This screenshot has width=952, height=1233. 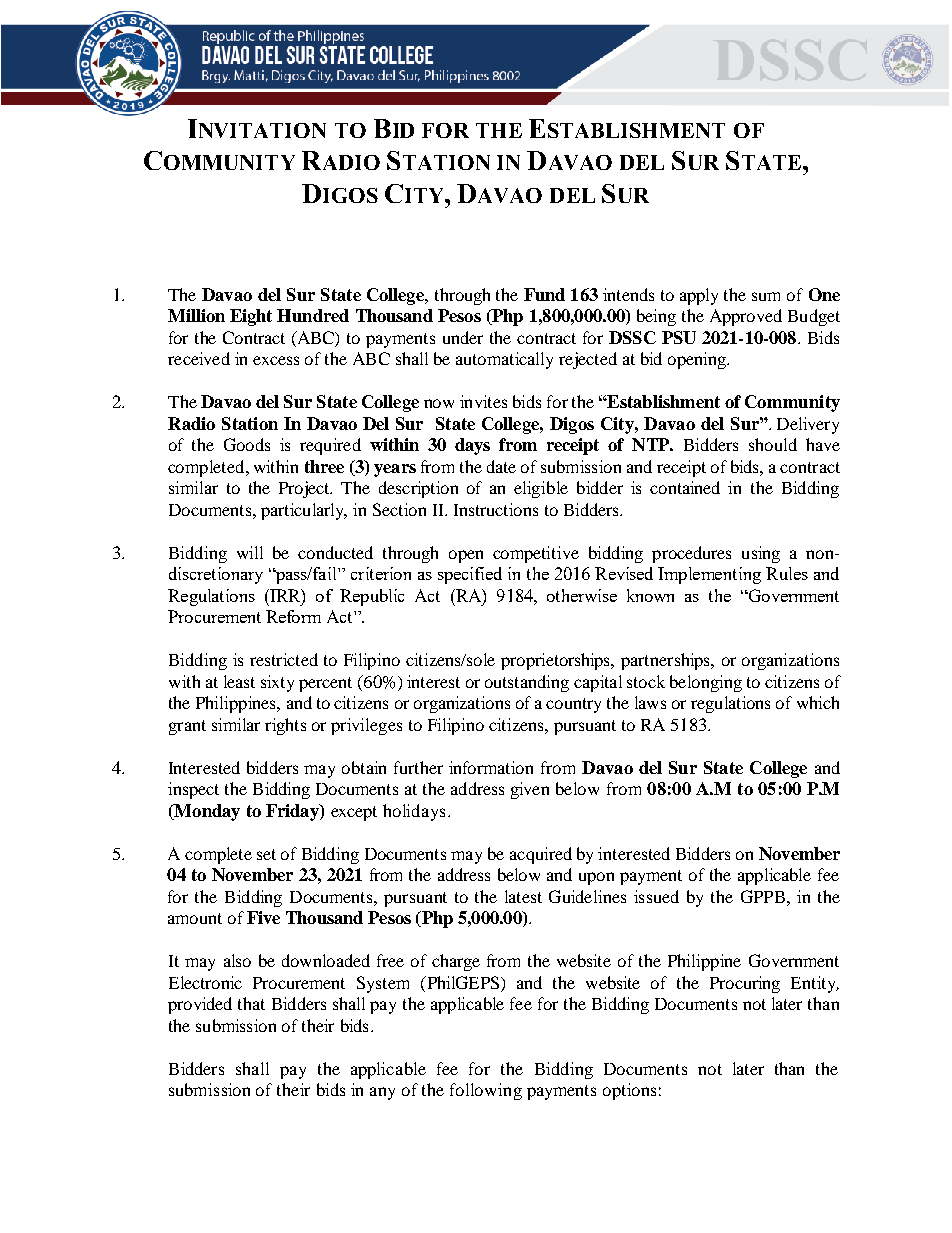 What do you see at coordinates (761, 554) in the screenshot?
I see `using` at bounding box center [761, 554].
